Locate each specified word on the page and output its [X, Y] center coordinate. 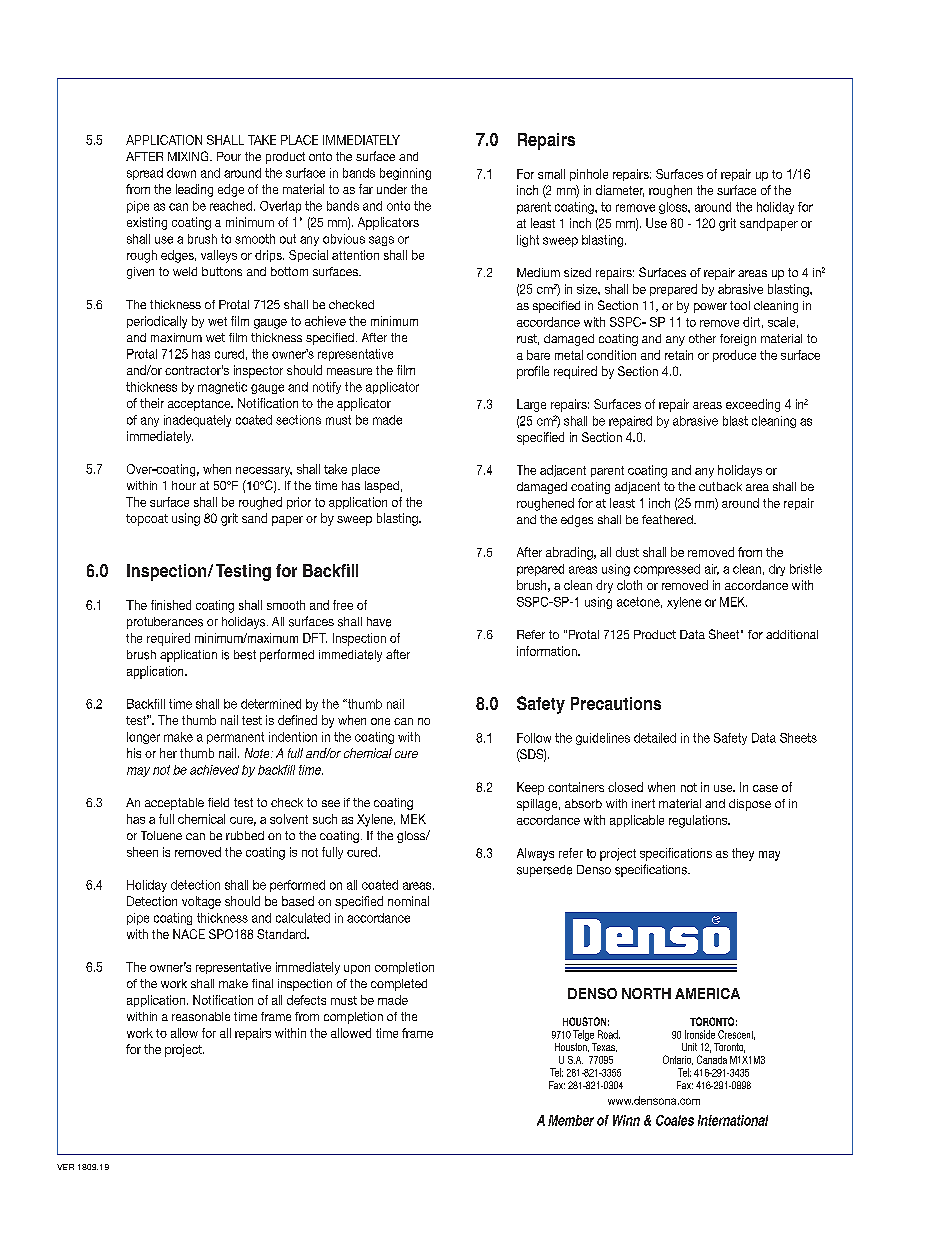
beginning [405, 174]
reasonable [201, 1016]
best [245, 655]
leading [194, 190]
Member [571, 1120]
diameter [620, 191]
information [548, 651]
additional [792, 634]
